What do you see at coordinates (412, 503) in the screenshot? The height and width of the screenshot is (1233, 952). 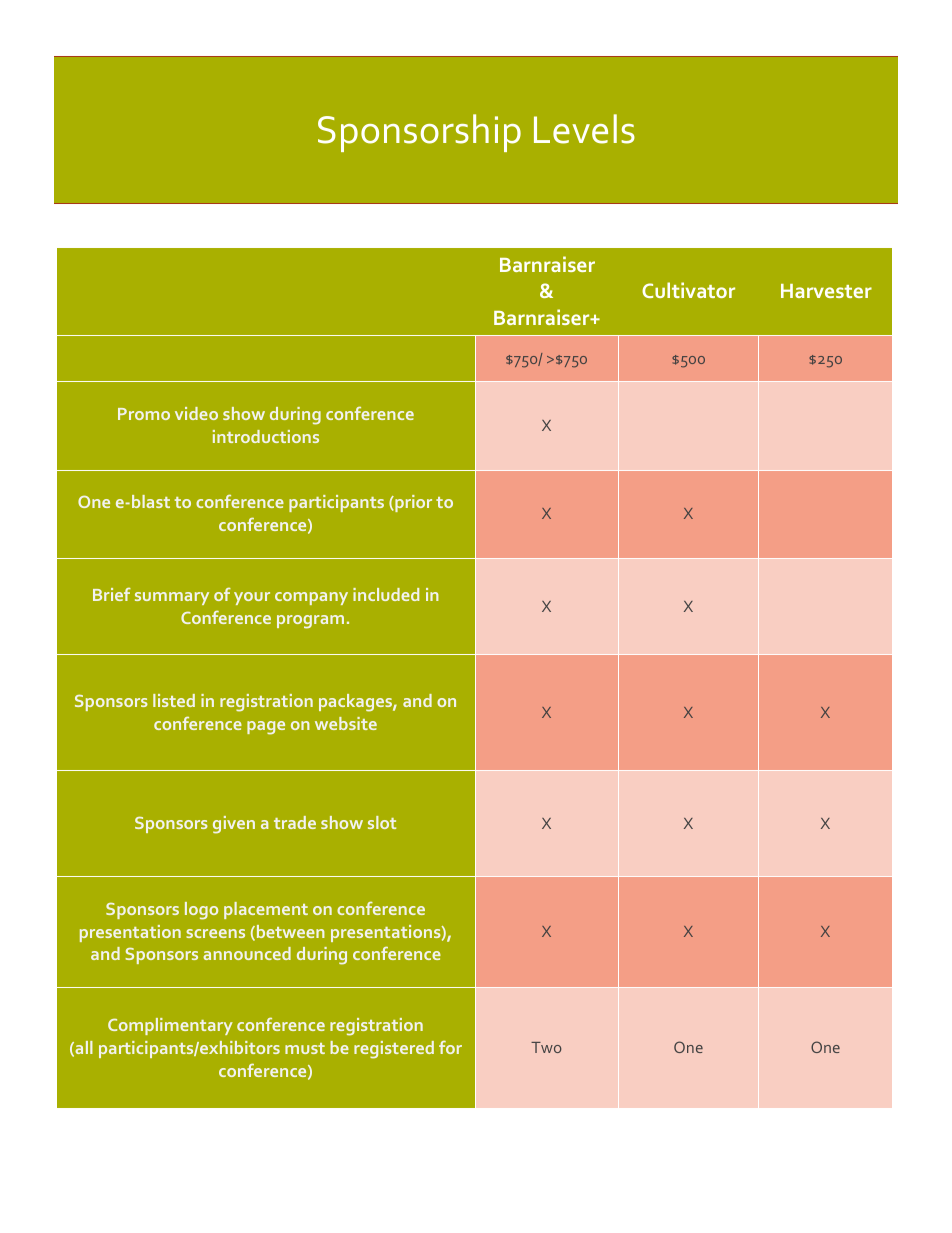 I see `prior` at bounding box center [412, 503].
